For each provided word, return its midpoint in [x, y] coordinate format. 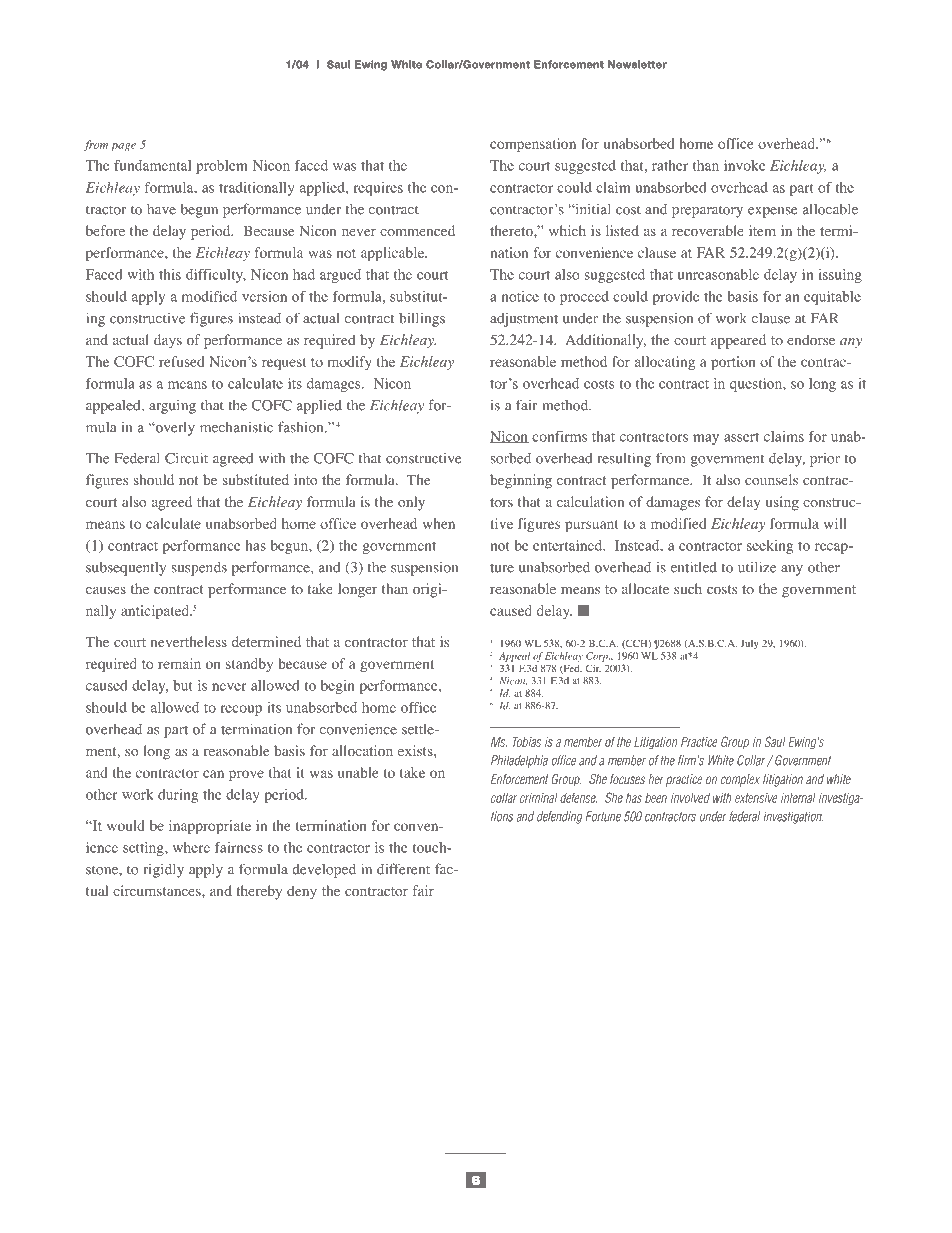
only [411, 503]
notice [520, 296]
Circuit [186, 458]
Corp [598, 657]
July [750, 645]
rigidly [163, 870]
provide [676, 298]
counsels [771, 479]
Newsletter [637, 64]
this [170, 274]
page [123, 147]
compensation [533, 145]
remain [179, 663]
